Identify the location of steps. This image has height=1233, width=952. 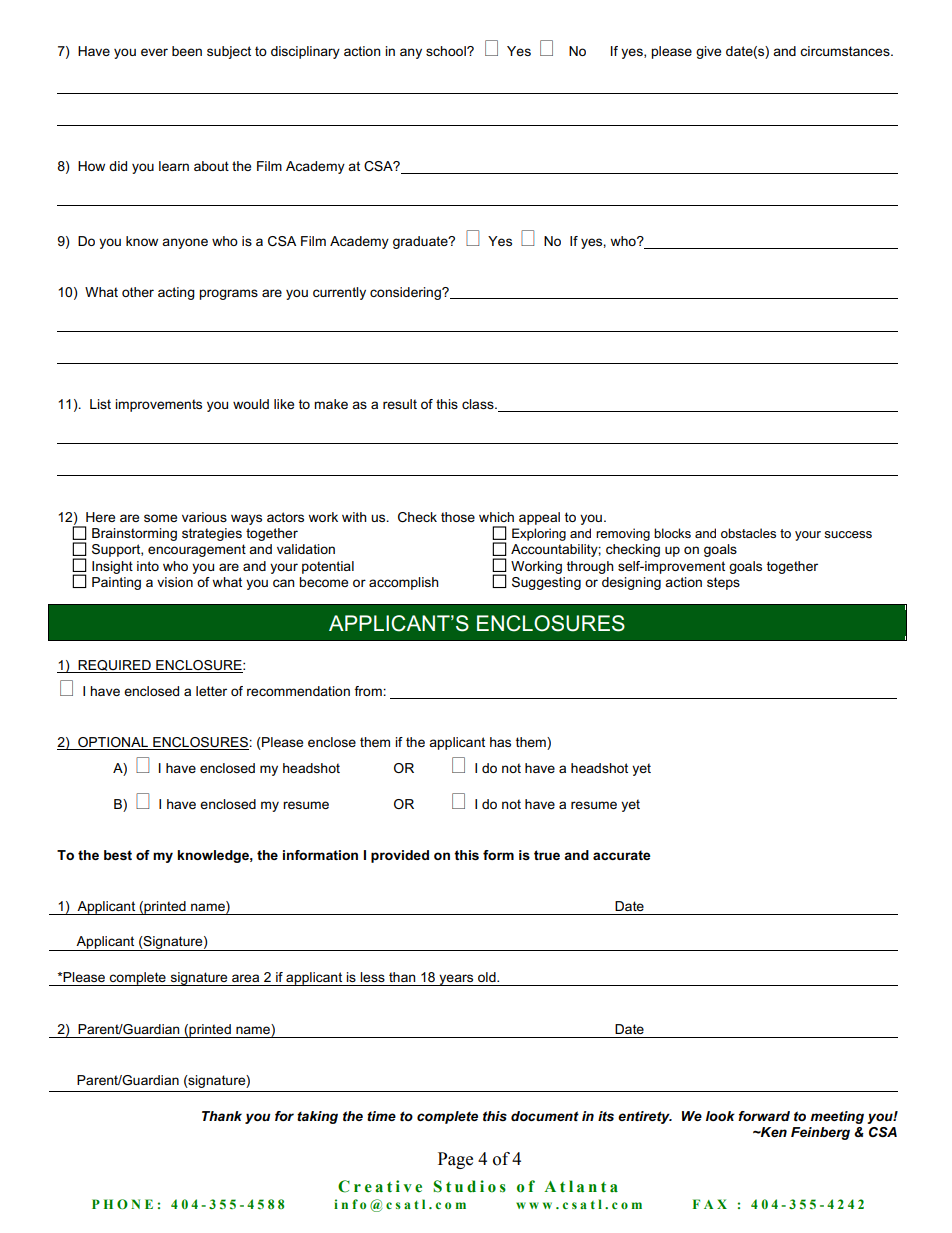
(723, 583).
